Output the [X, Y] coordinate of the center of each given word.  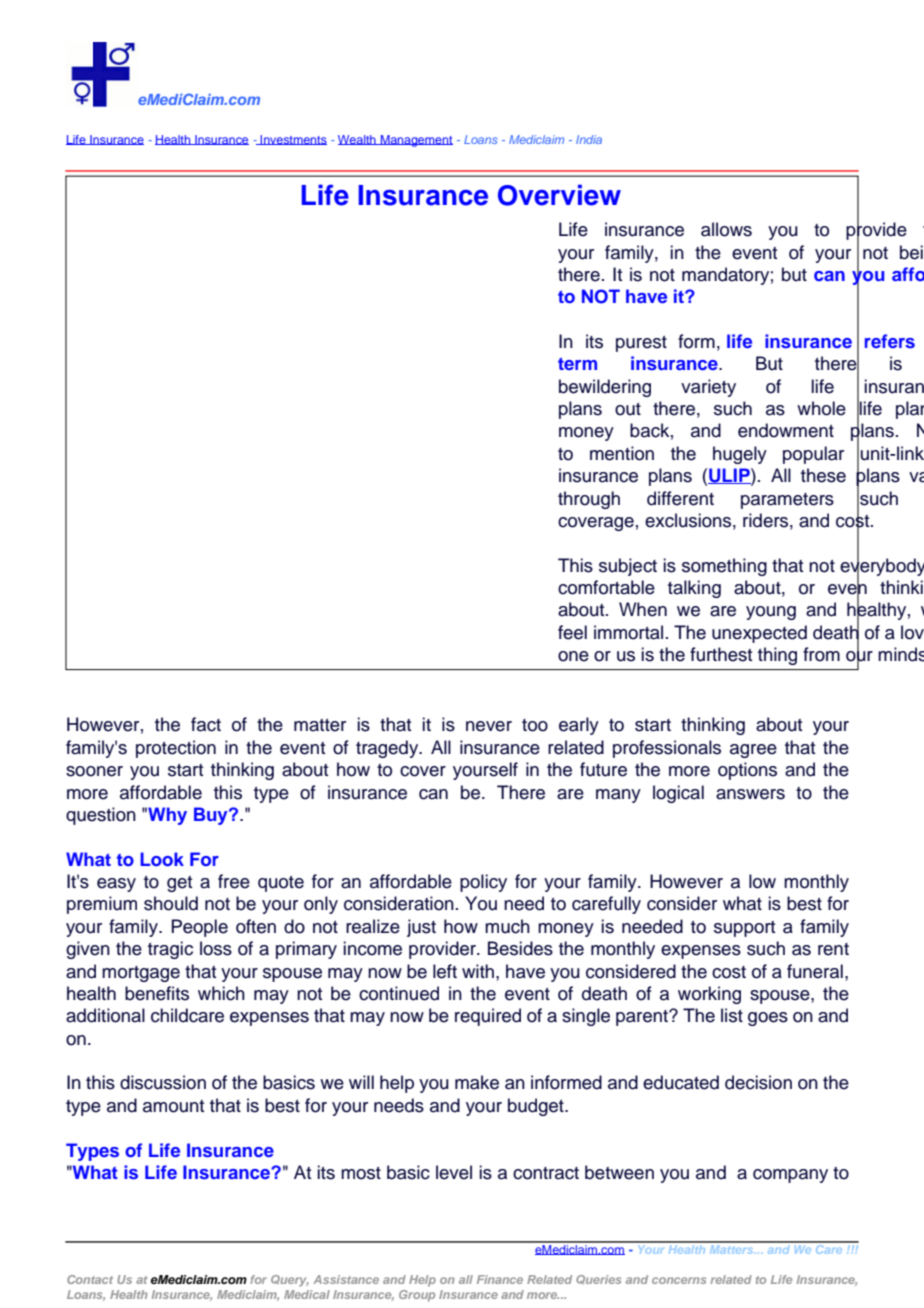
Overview [559, 195]
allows [726, 229]
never [489, 726]
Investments [293, 140]
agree [753, 751]
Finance [500, 1279]
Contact [90, 1279]
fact [206, 724]
